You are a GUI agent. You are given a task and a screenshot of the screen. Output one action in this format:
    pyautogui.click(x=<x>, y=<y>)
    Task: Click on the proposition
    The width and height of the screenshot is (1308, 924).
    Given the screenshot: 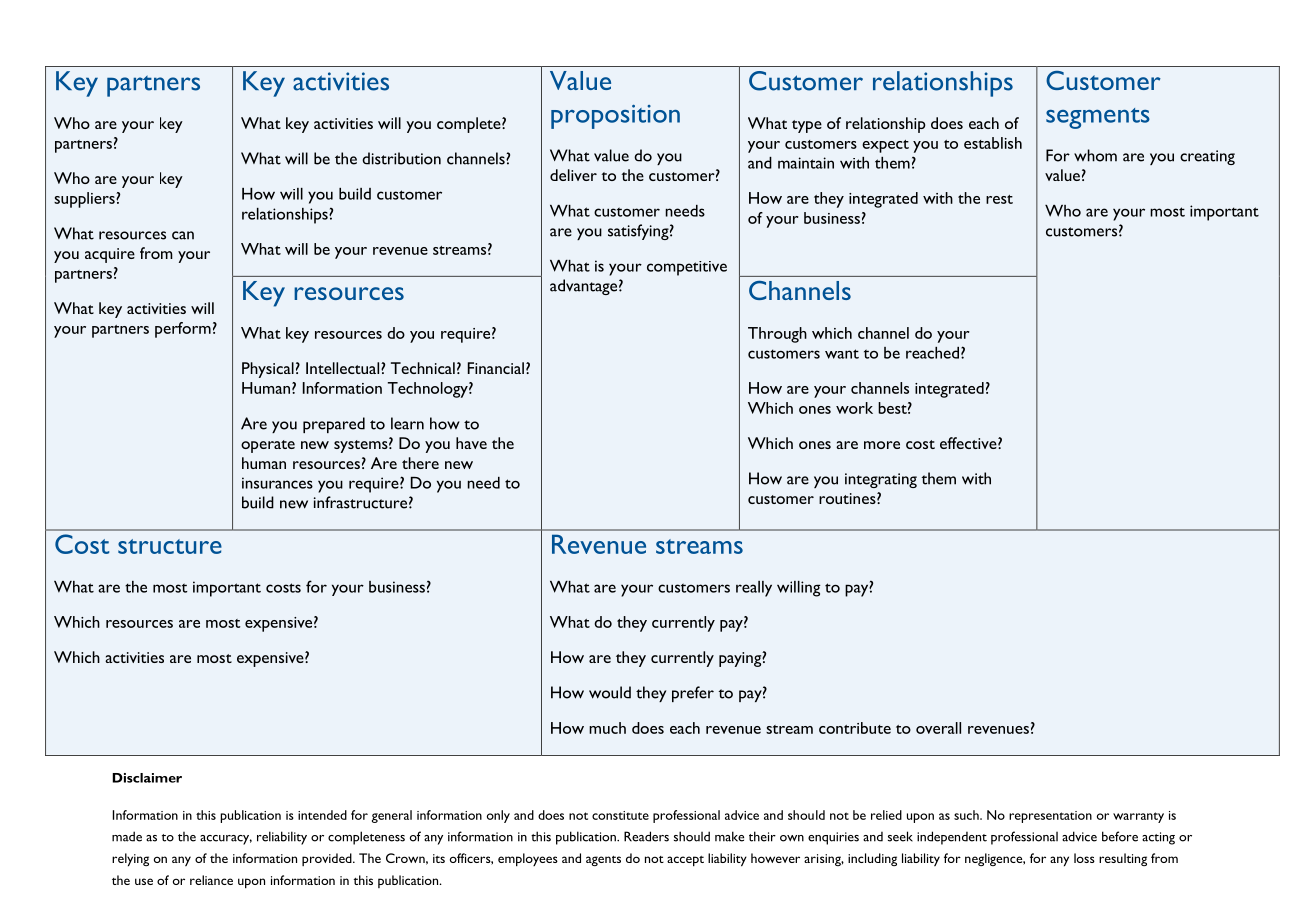 What is the action you would take?
    pyautogui.click(x=615, y=117)
